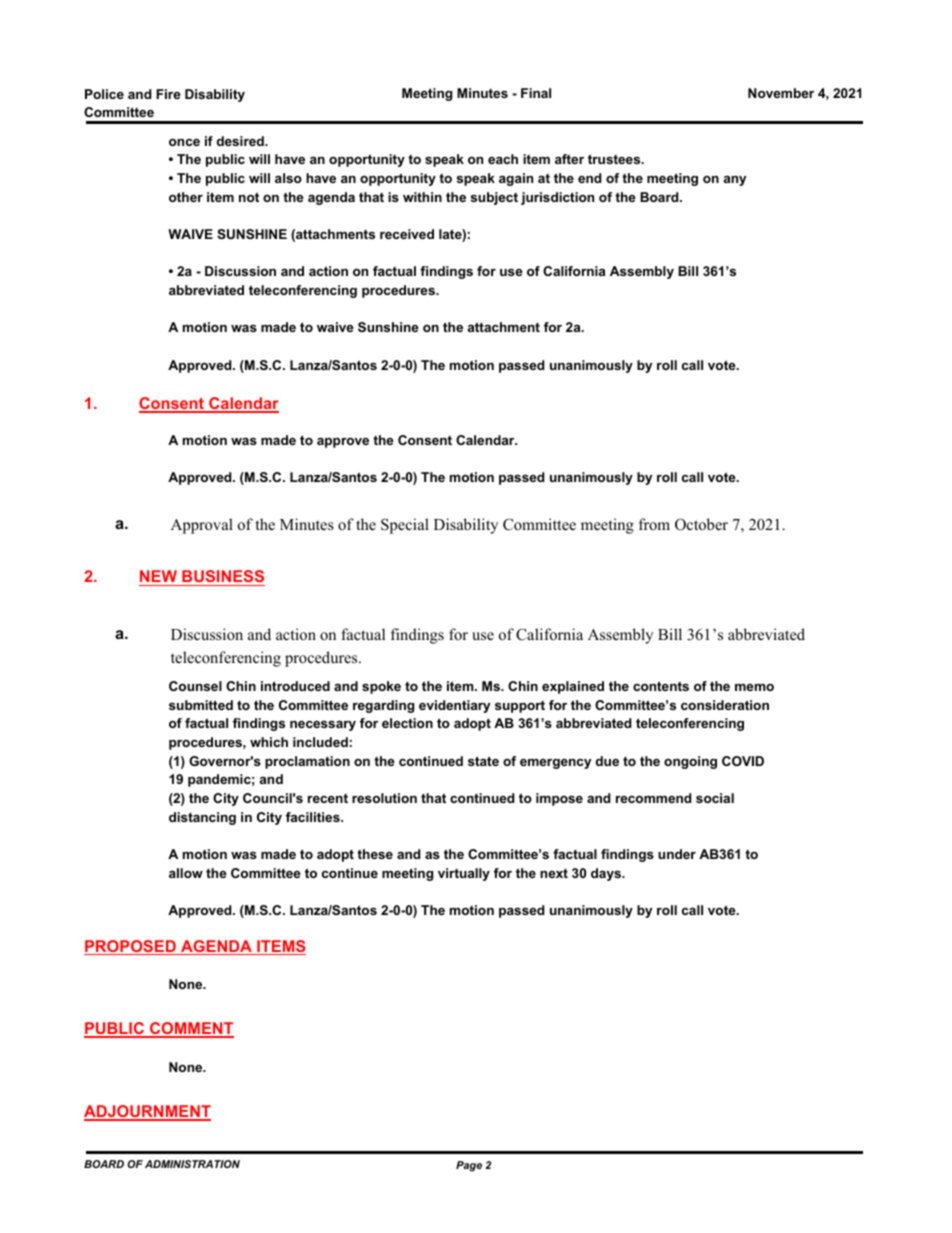  What do you see at coordinates (735, 181) in the document?
I see `any` at bounding box center [735, 181].
